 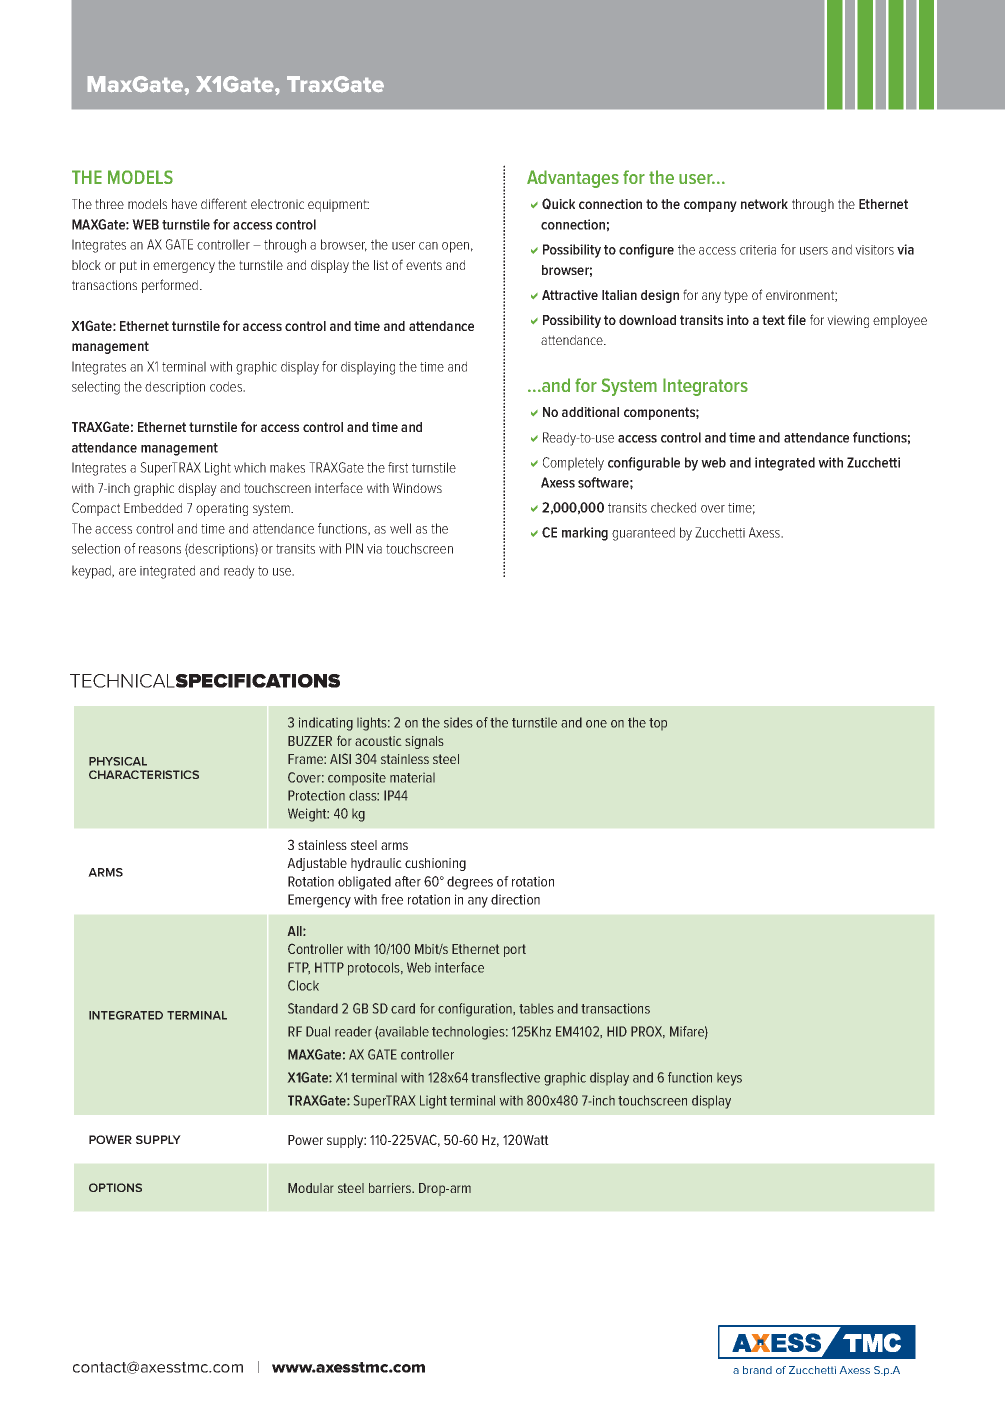 I want to click on barriers, so click(x=391, y=1188).
